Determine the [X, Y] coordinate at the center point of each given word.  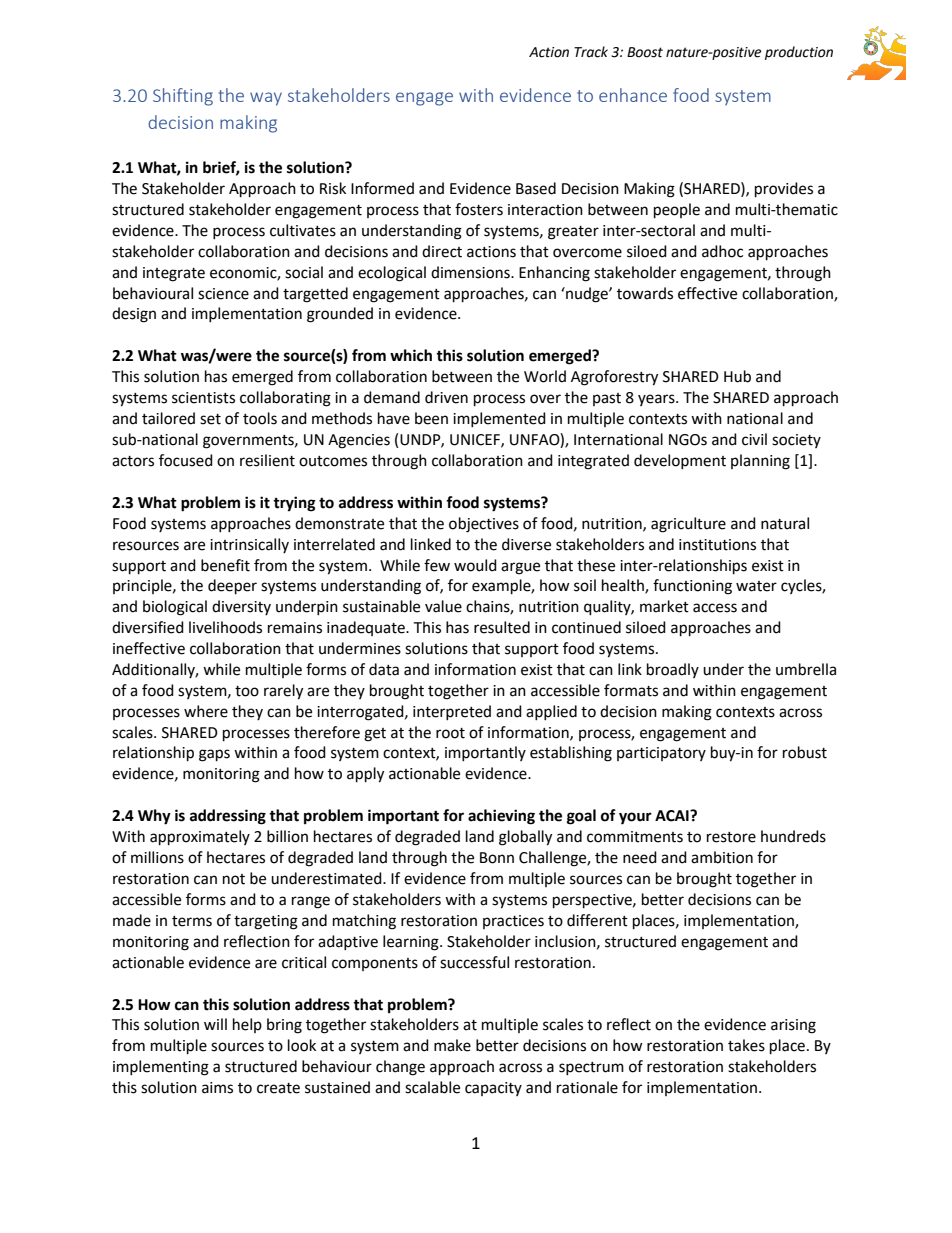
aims [217, 1088]
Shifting [183, 97]
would [475, 565]
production [799, 53]
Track [591, 52]
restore [731, 837]
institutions [717, 545]
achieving [501, 817]
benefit [225, 565]
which [411, 355]
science [223, 294]
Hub [737, 376]
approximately [200, 838]
